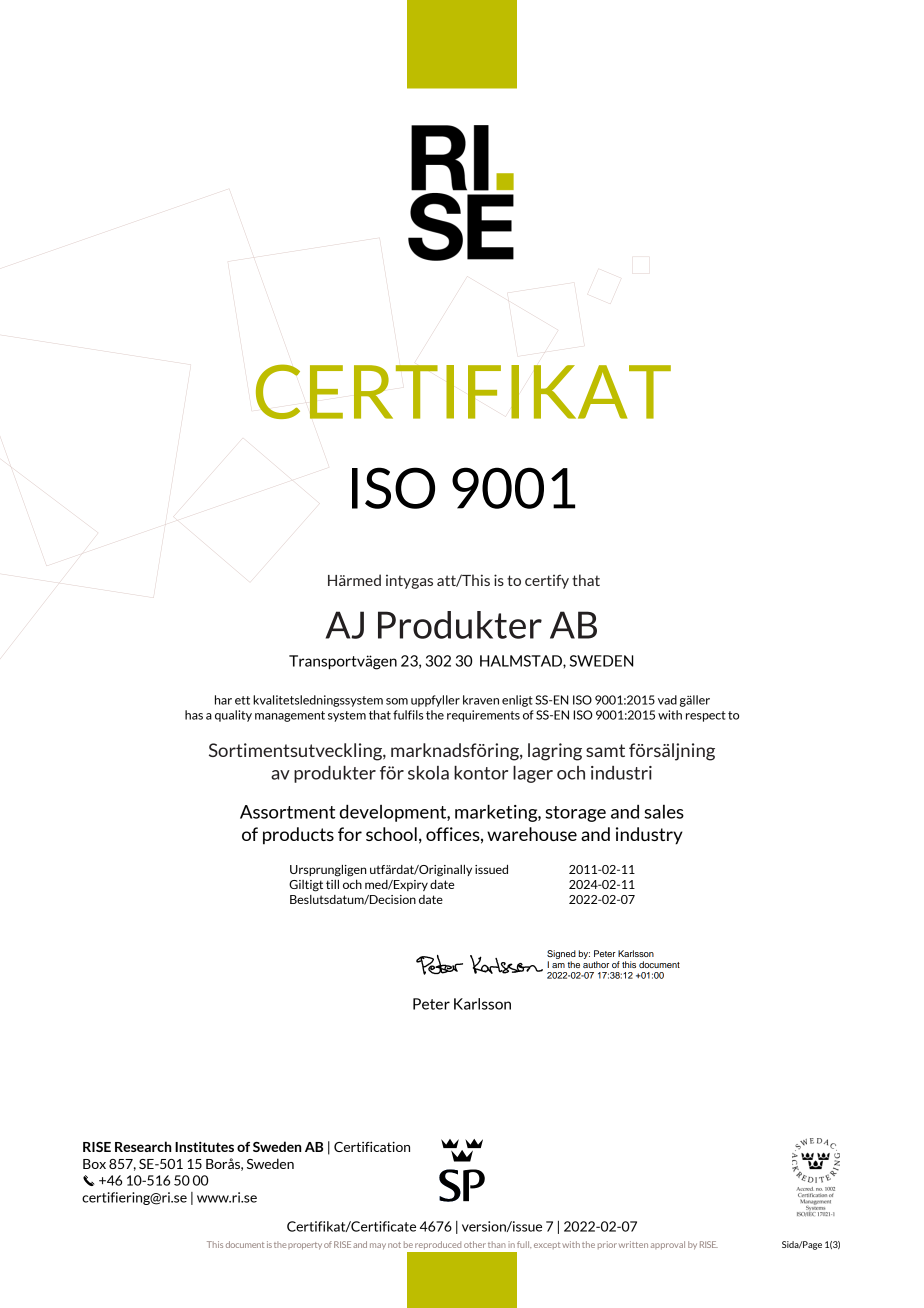  Describe the element at coordinates (332, 884) in the document. I see `till` at that location.
